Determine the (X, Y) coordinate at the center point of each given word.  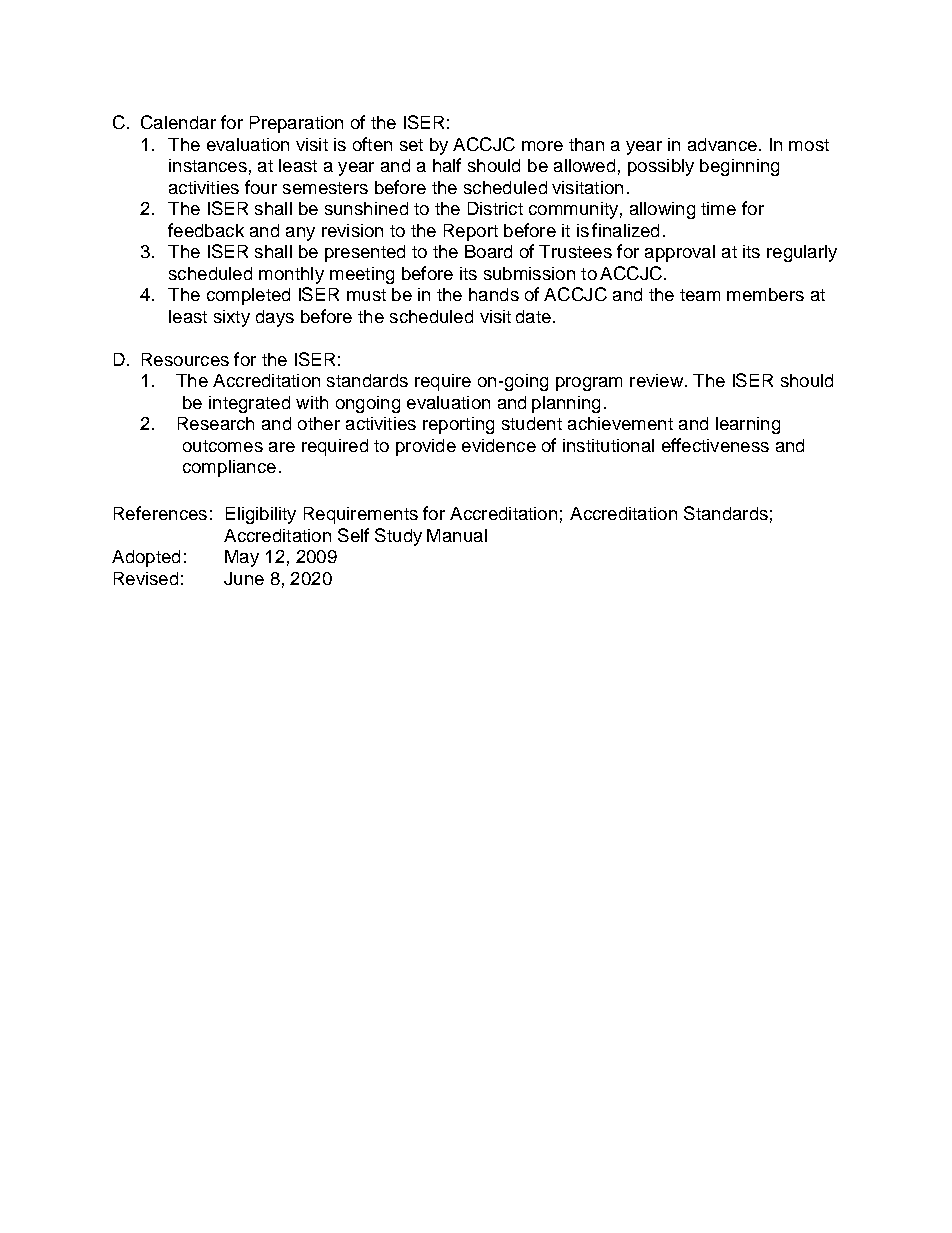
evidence (499, 445)
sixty (232, 318)
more (542, 146)
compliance (229, 468)
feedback (206, 230)
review (656, 380)
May (242, 558)
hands (494, 294)
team (700, 295)
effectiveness (715, 445)
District (495, 208)
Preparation (296, 124)
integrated (249, 404)
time (718, 208)
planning (566, 404)
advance (722, 144)
